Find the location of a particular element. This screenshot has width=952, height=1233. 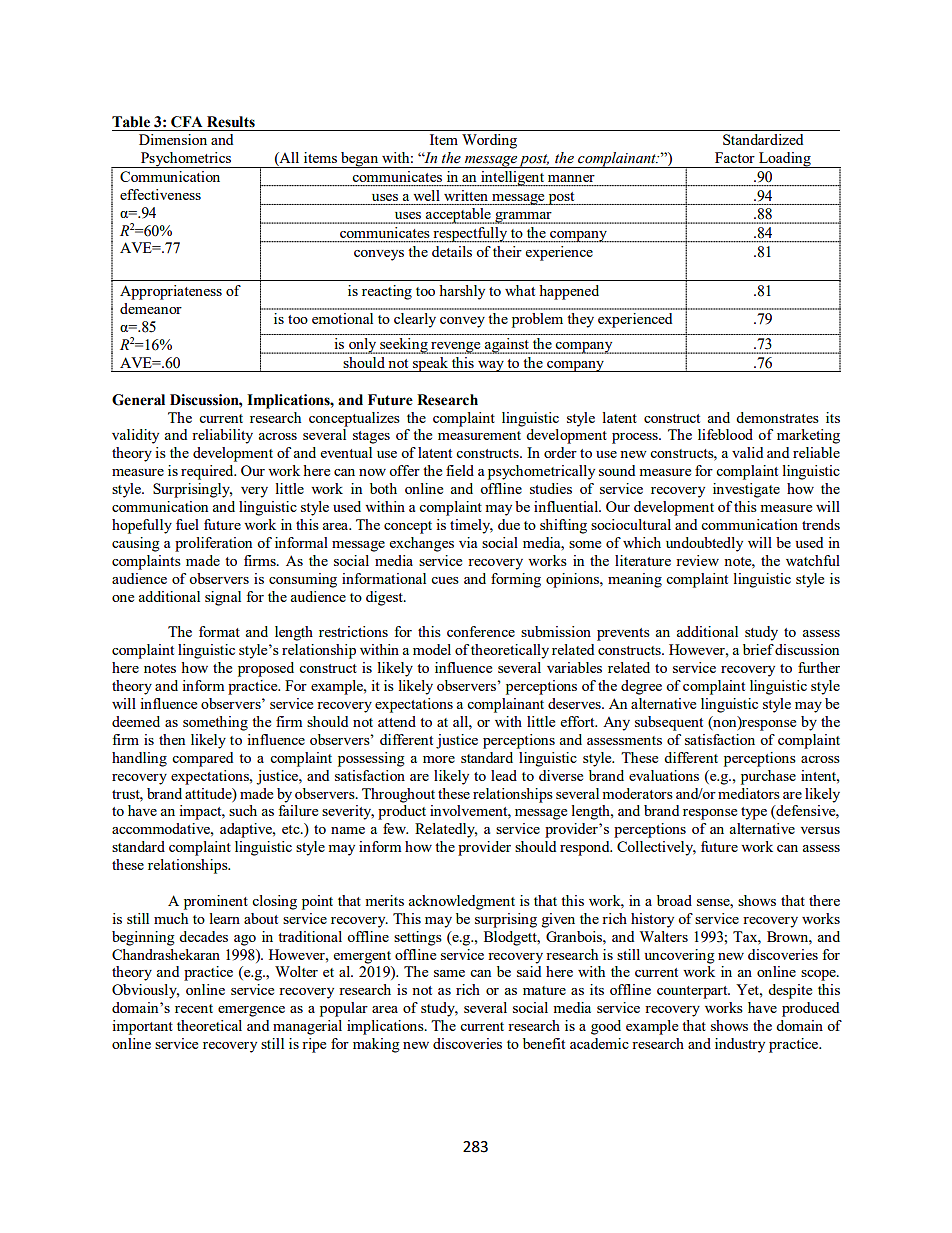

Wording is located at coordinates (489, 141).
